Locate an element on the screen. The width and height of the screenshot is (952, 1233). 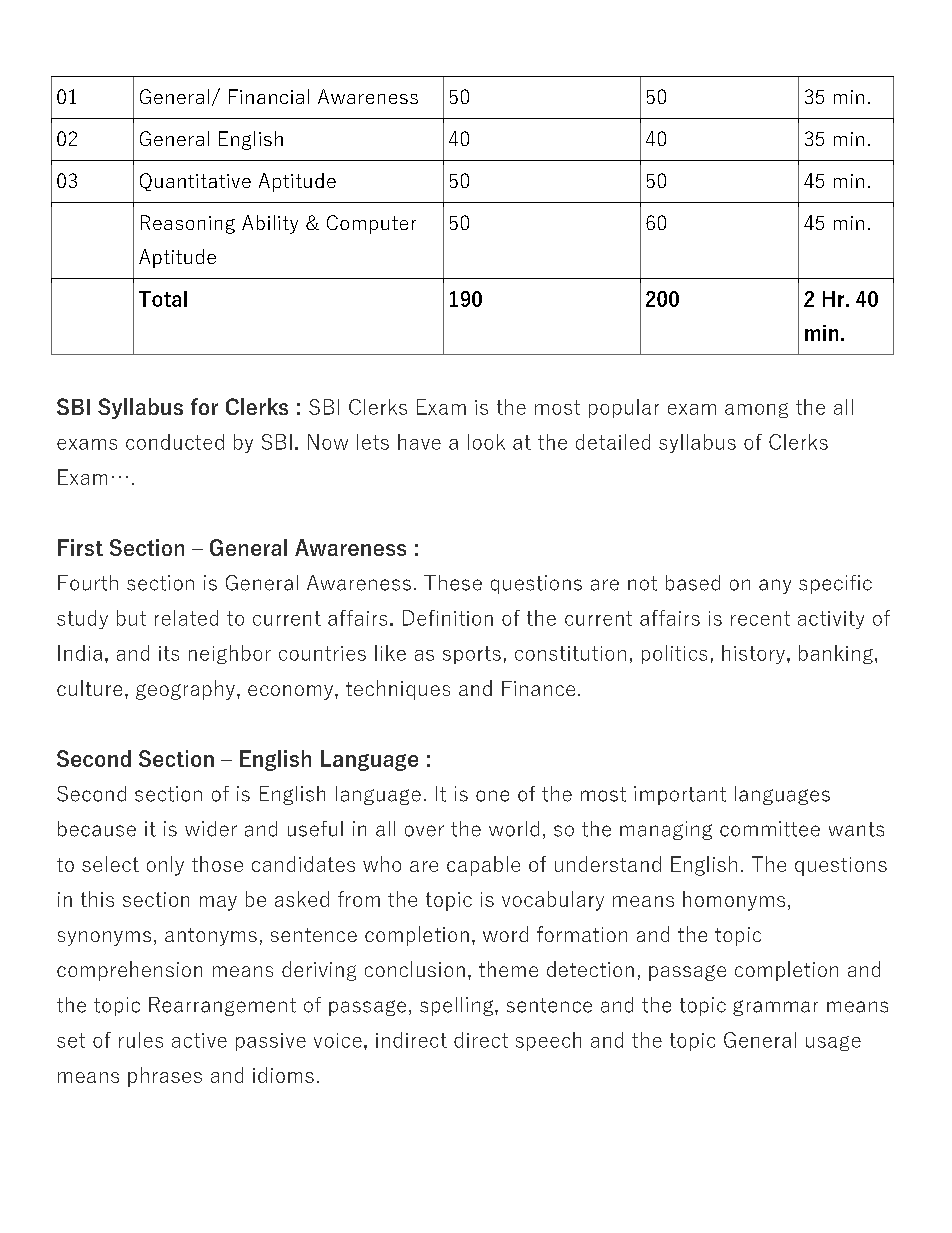
one is located at coordinates (492, 796).
